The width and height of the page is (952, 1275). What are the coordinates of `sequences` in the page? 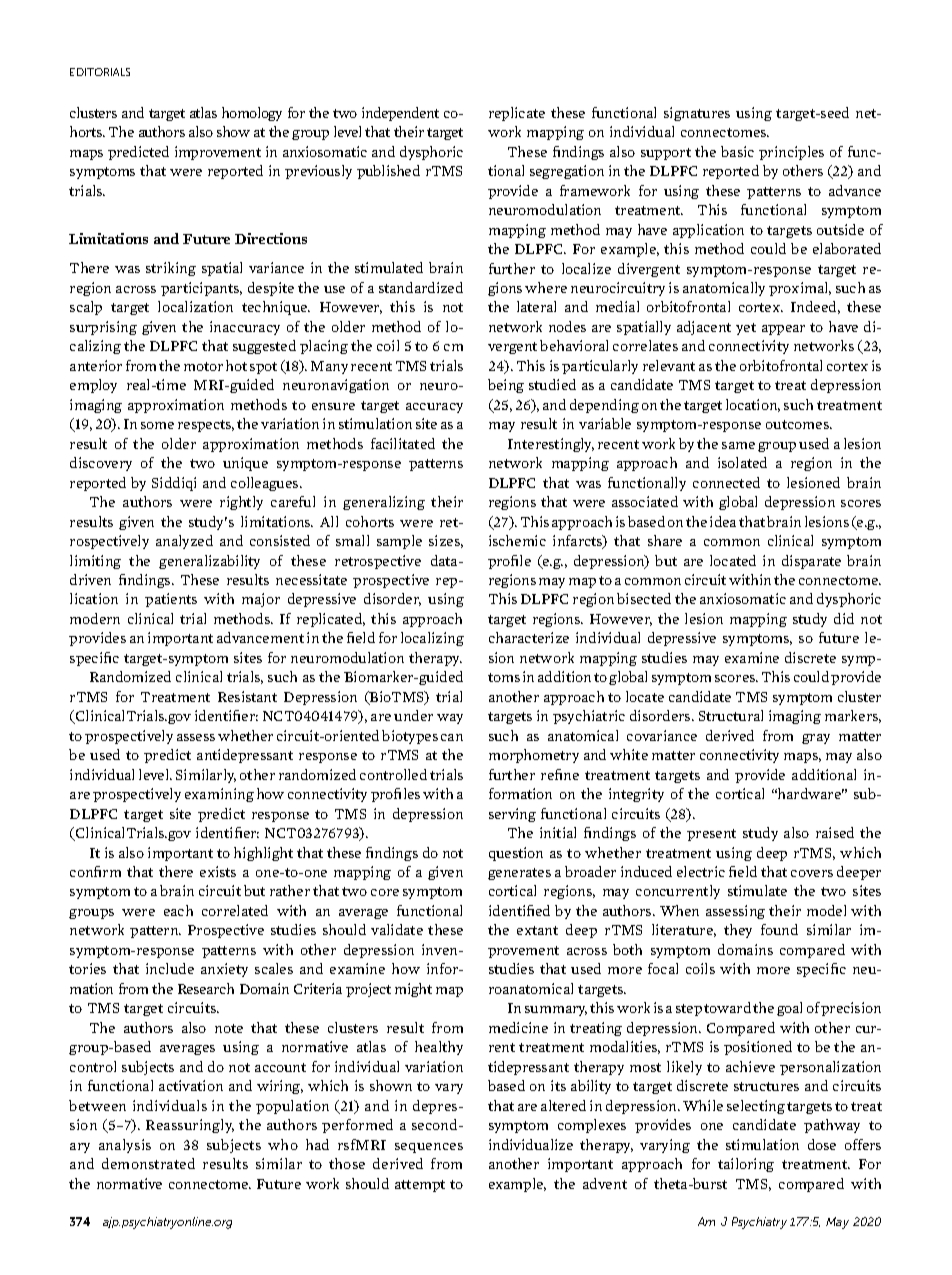 It's located at (429, 1148).
